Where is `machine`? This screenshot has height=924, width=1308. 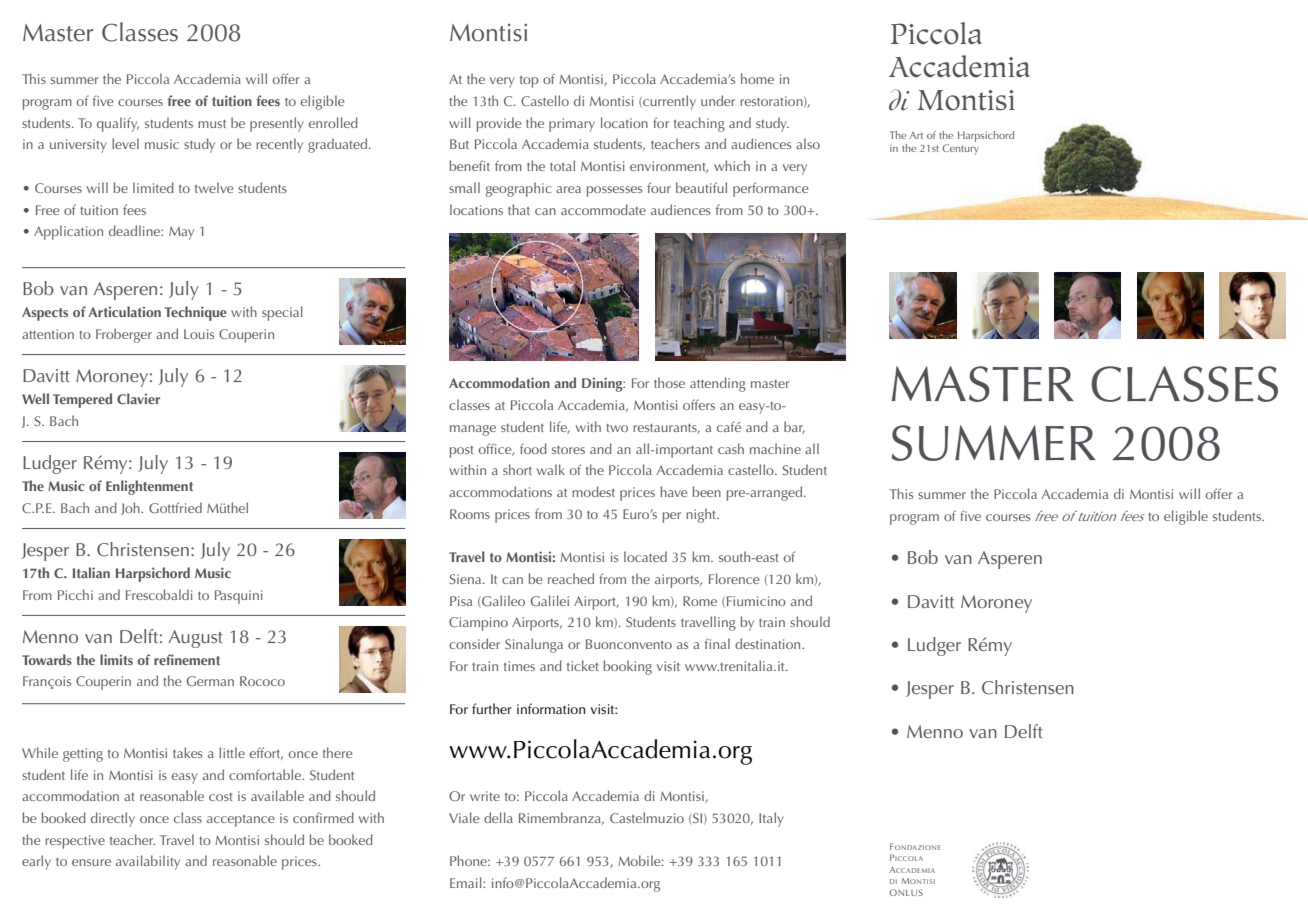
machine is located at coordinates (775, 448).
